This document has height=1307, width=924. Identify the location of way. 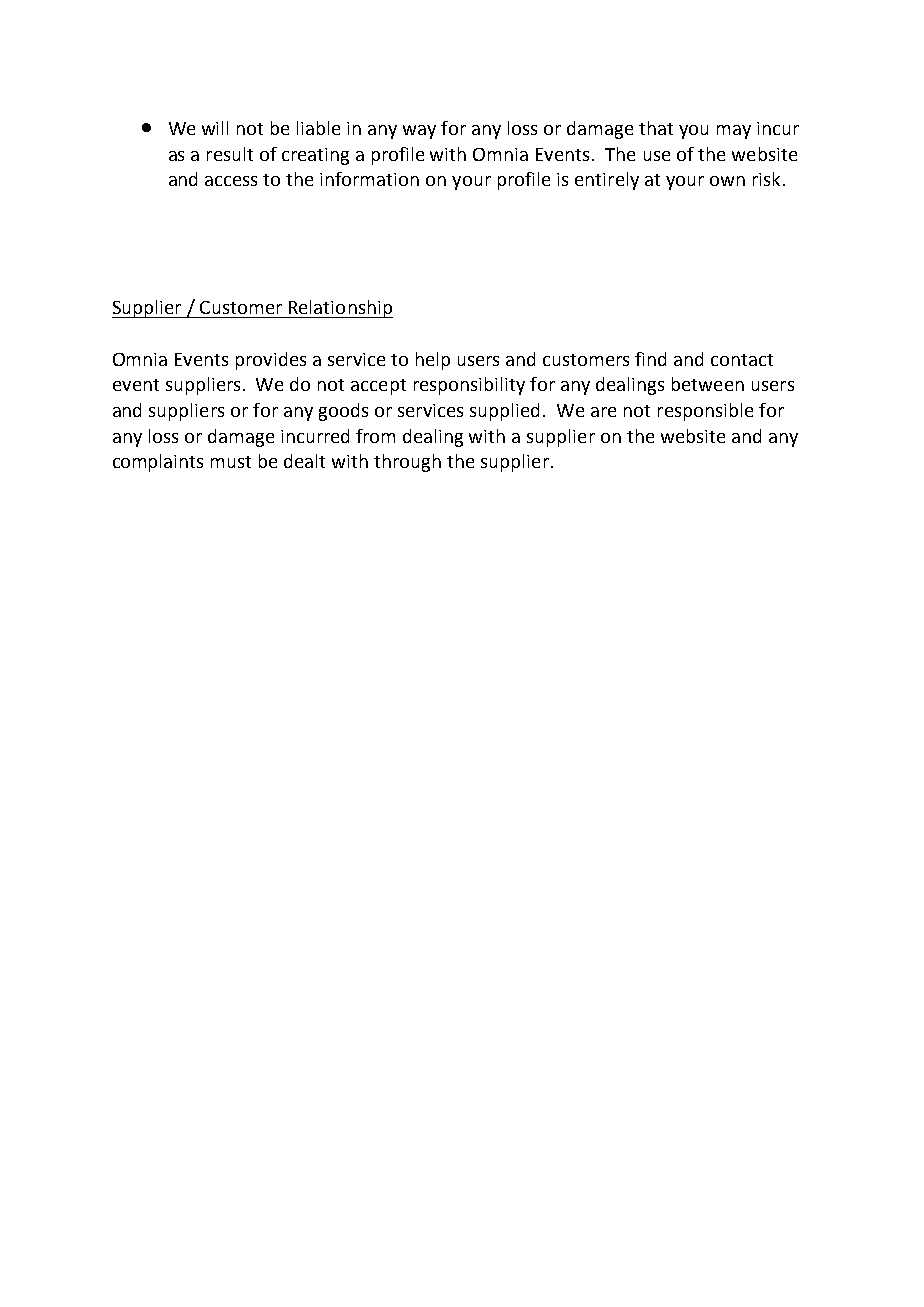
(419, 132).
